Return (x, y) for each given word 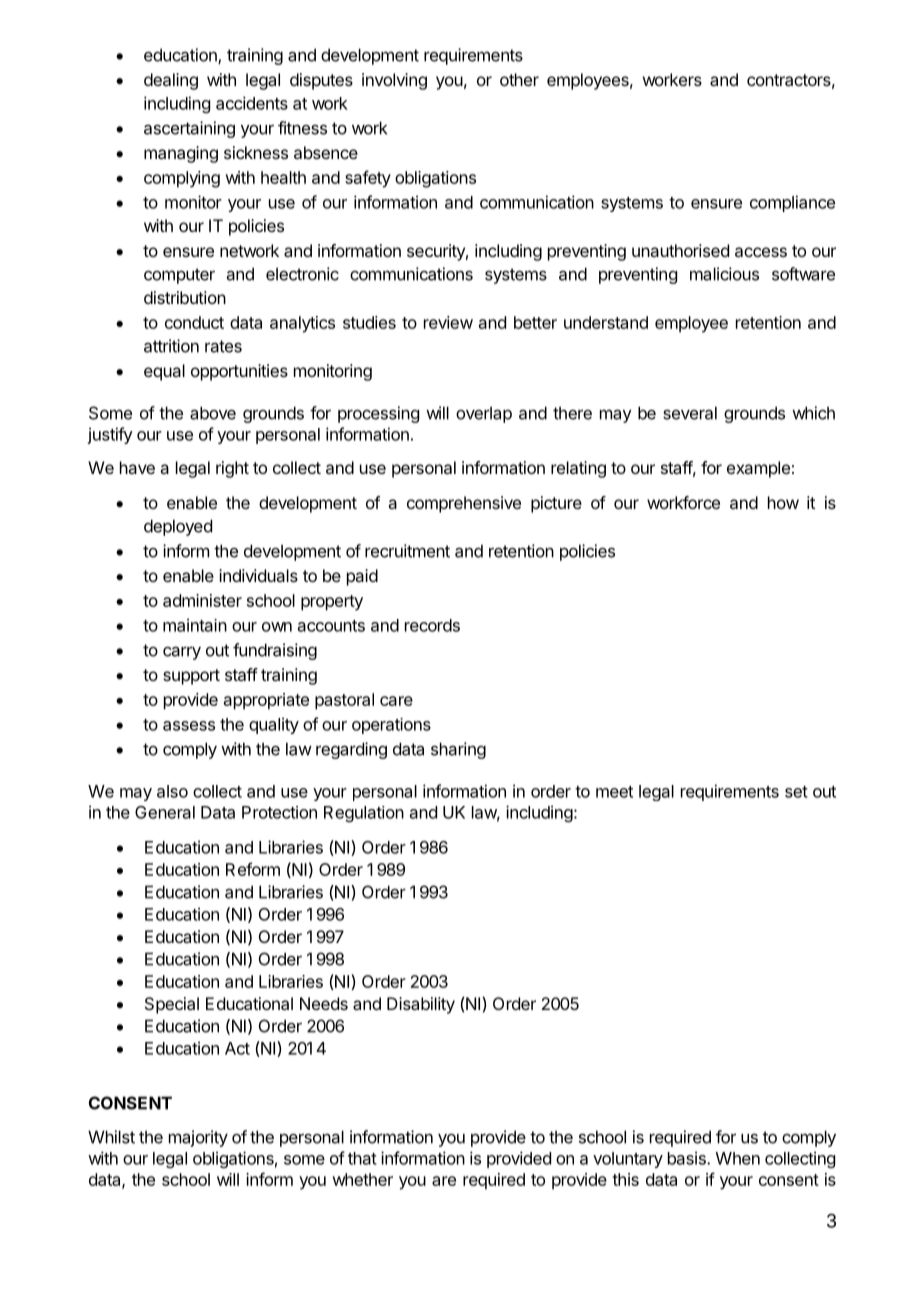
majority (198, 1138)
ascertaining (189, 129)
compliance (792, 203)
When (738, 1158)
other (519, 79)
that (362, 1158)
